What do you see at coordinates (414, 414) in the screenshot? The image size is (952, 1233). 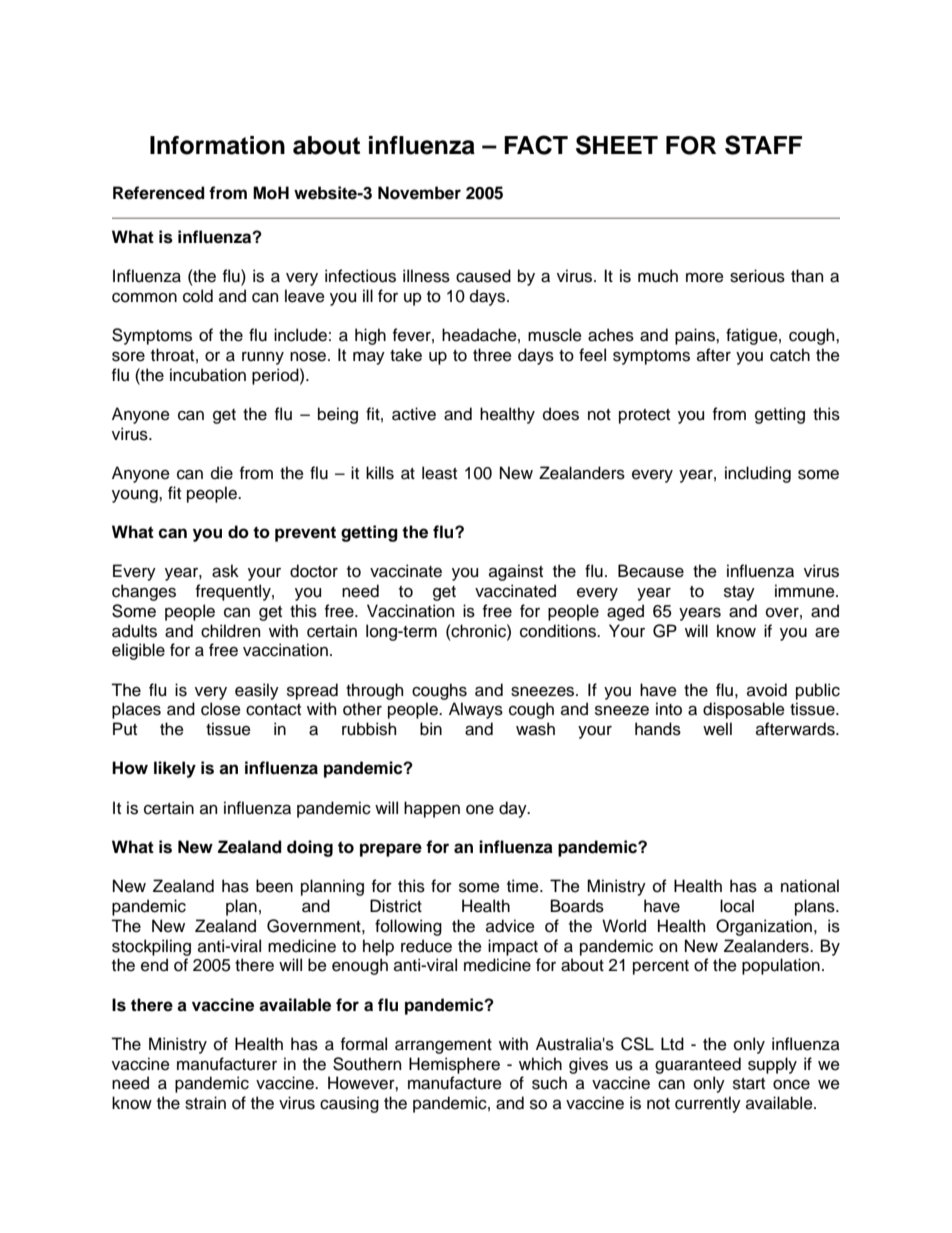 I see `active` at bounding box center [414, 414].
